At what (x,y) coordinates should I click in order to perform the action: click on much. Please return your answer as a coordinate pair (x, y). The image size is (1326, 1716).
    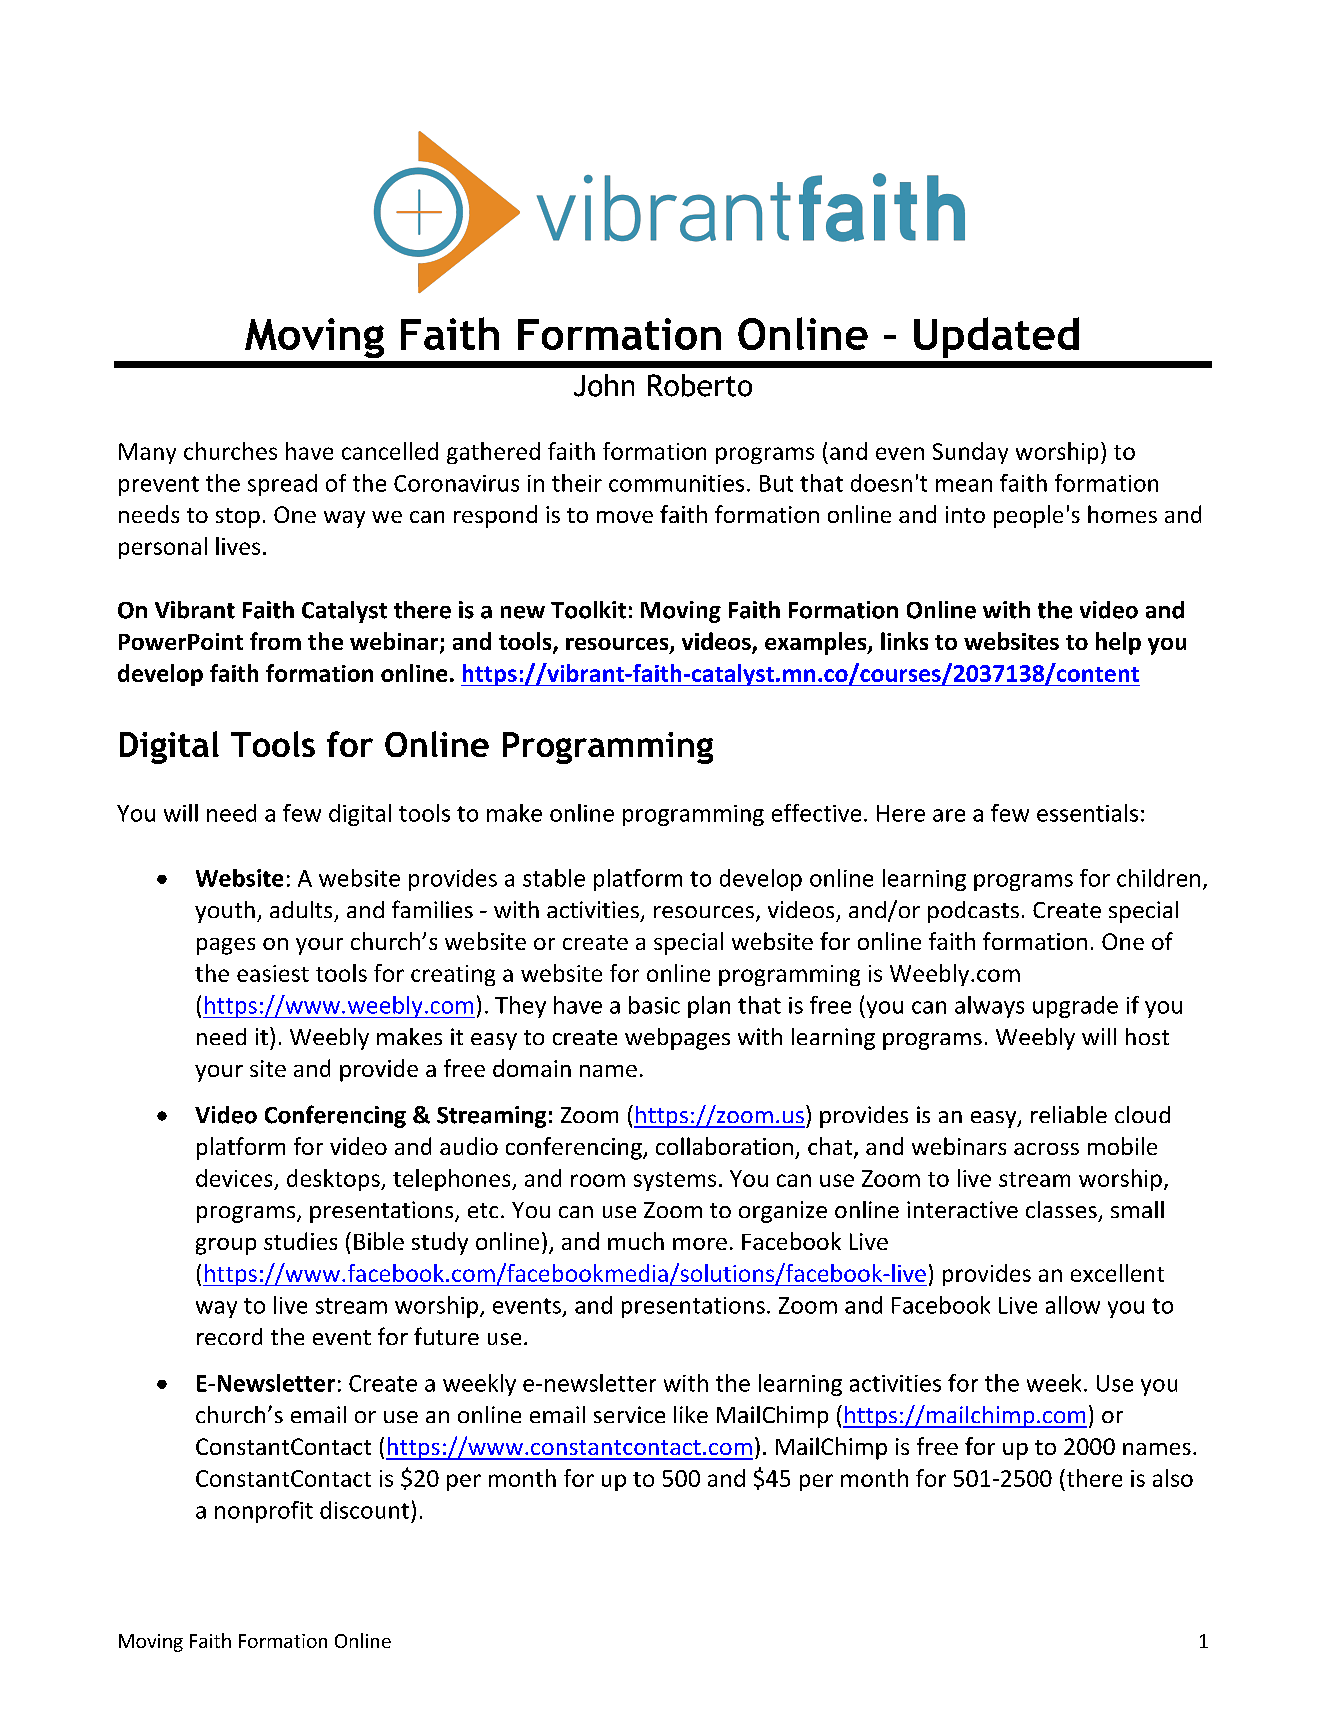
    Looking at the image, I should click on (636, 1241).
